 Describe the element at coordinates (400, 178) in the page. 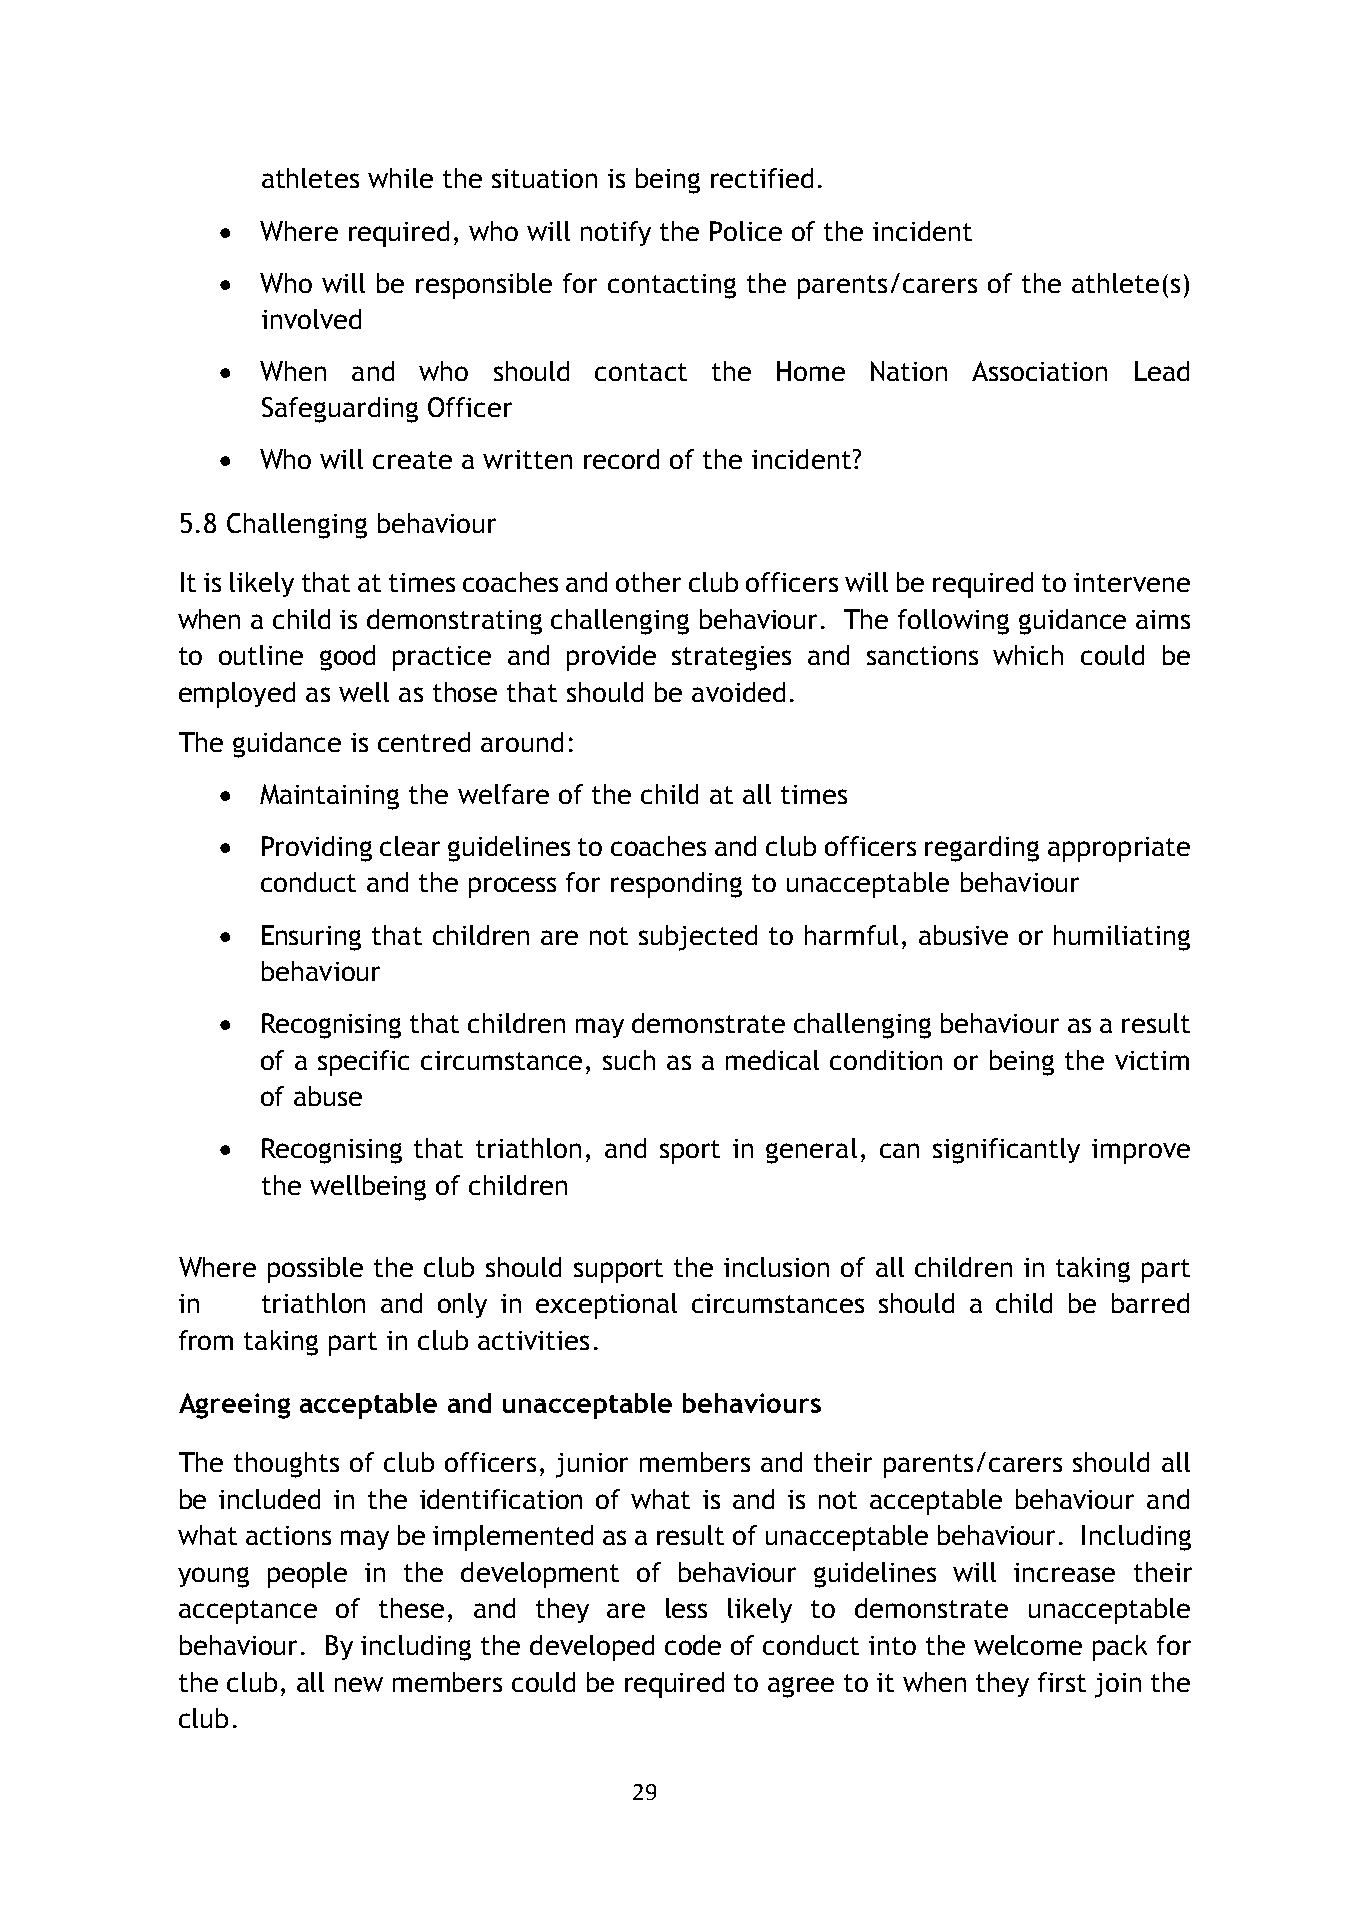

I see `while` at that location.
